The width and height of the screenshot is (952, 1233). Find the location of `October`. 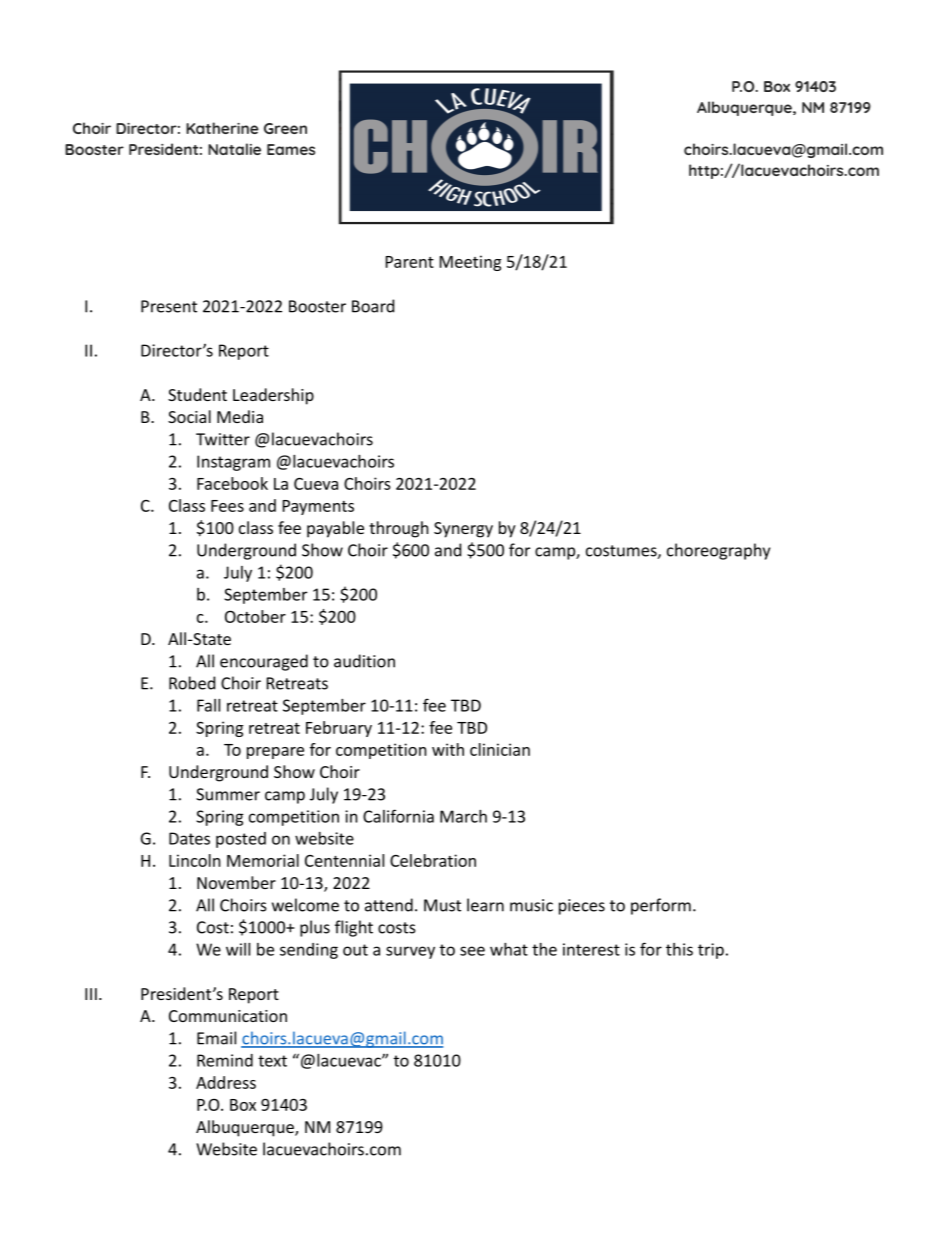

October is located at coordinates (255, 616).
